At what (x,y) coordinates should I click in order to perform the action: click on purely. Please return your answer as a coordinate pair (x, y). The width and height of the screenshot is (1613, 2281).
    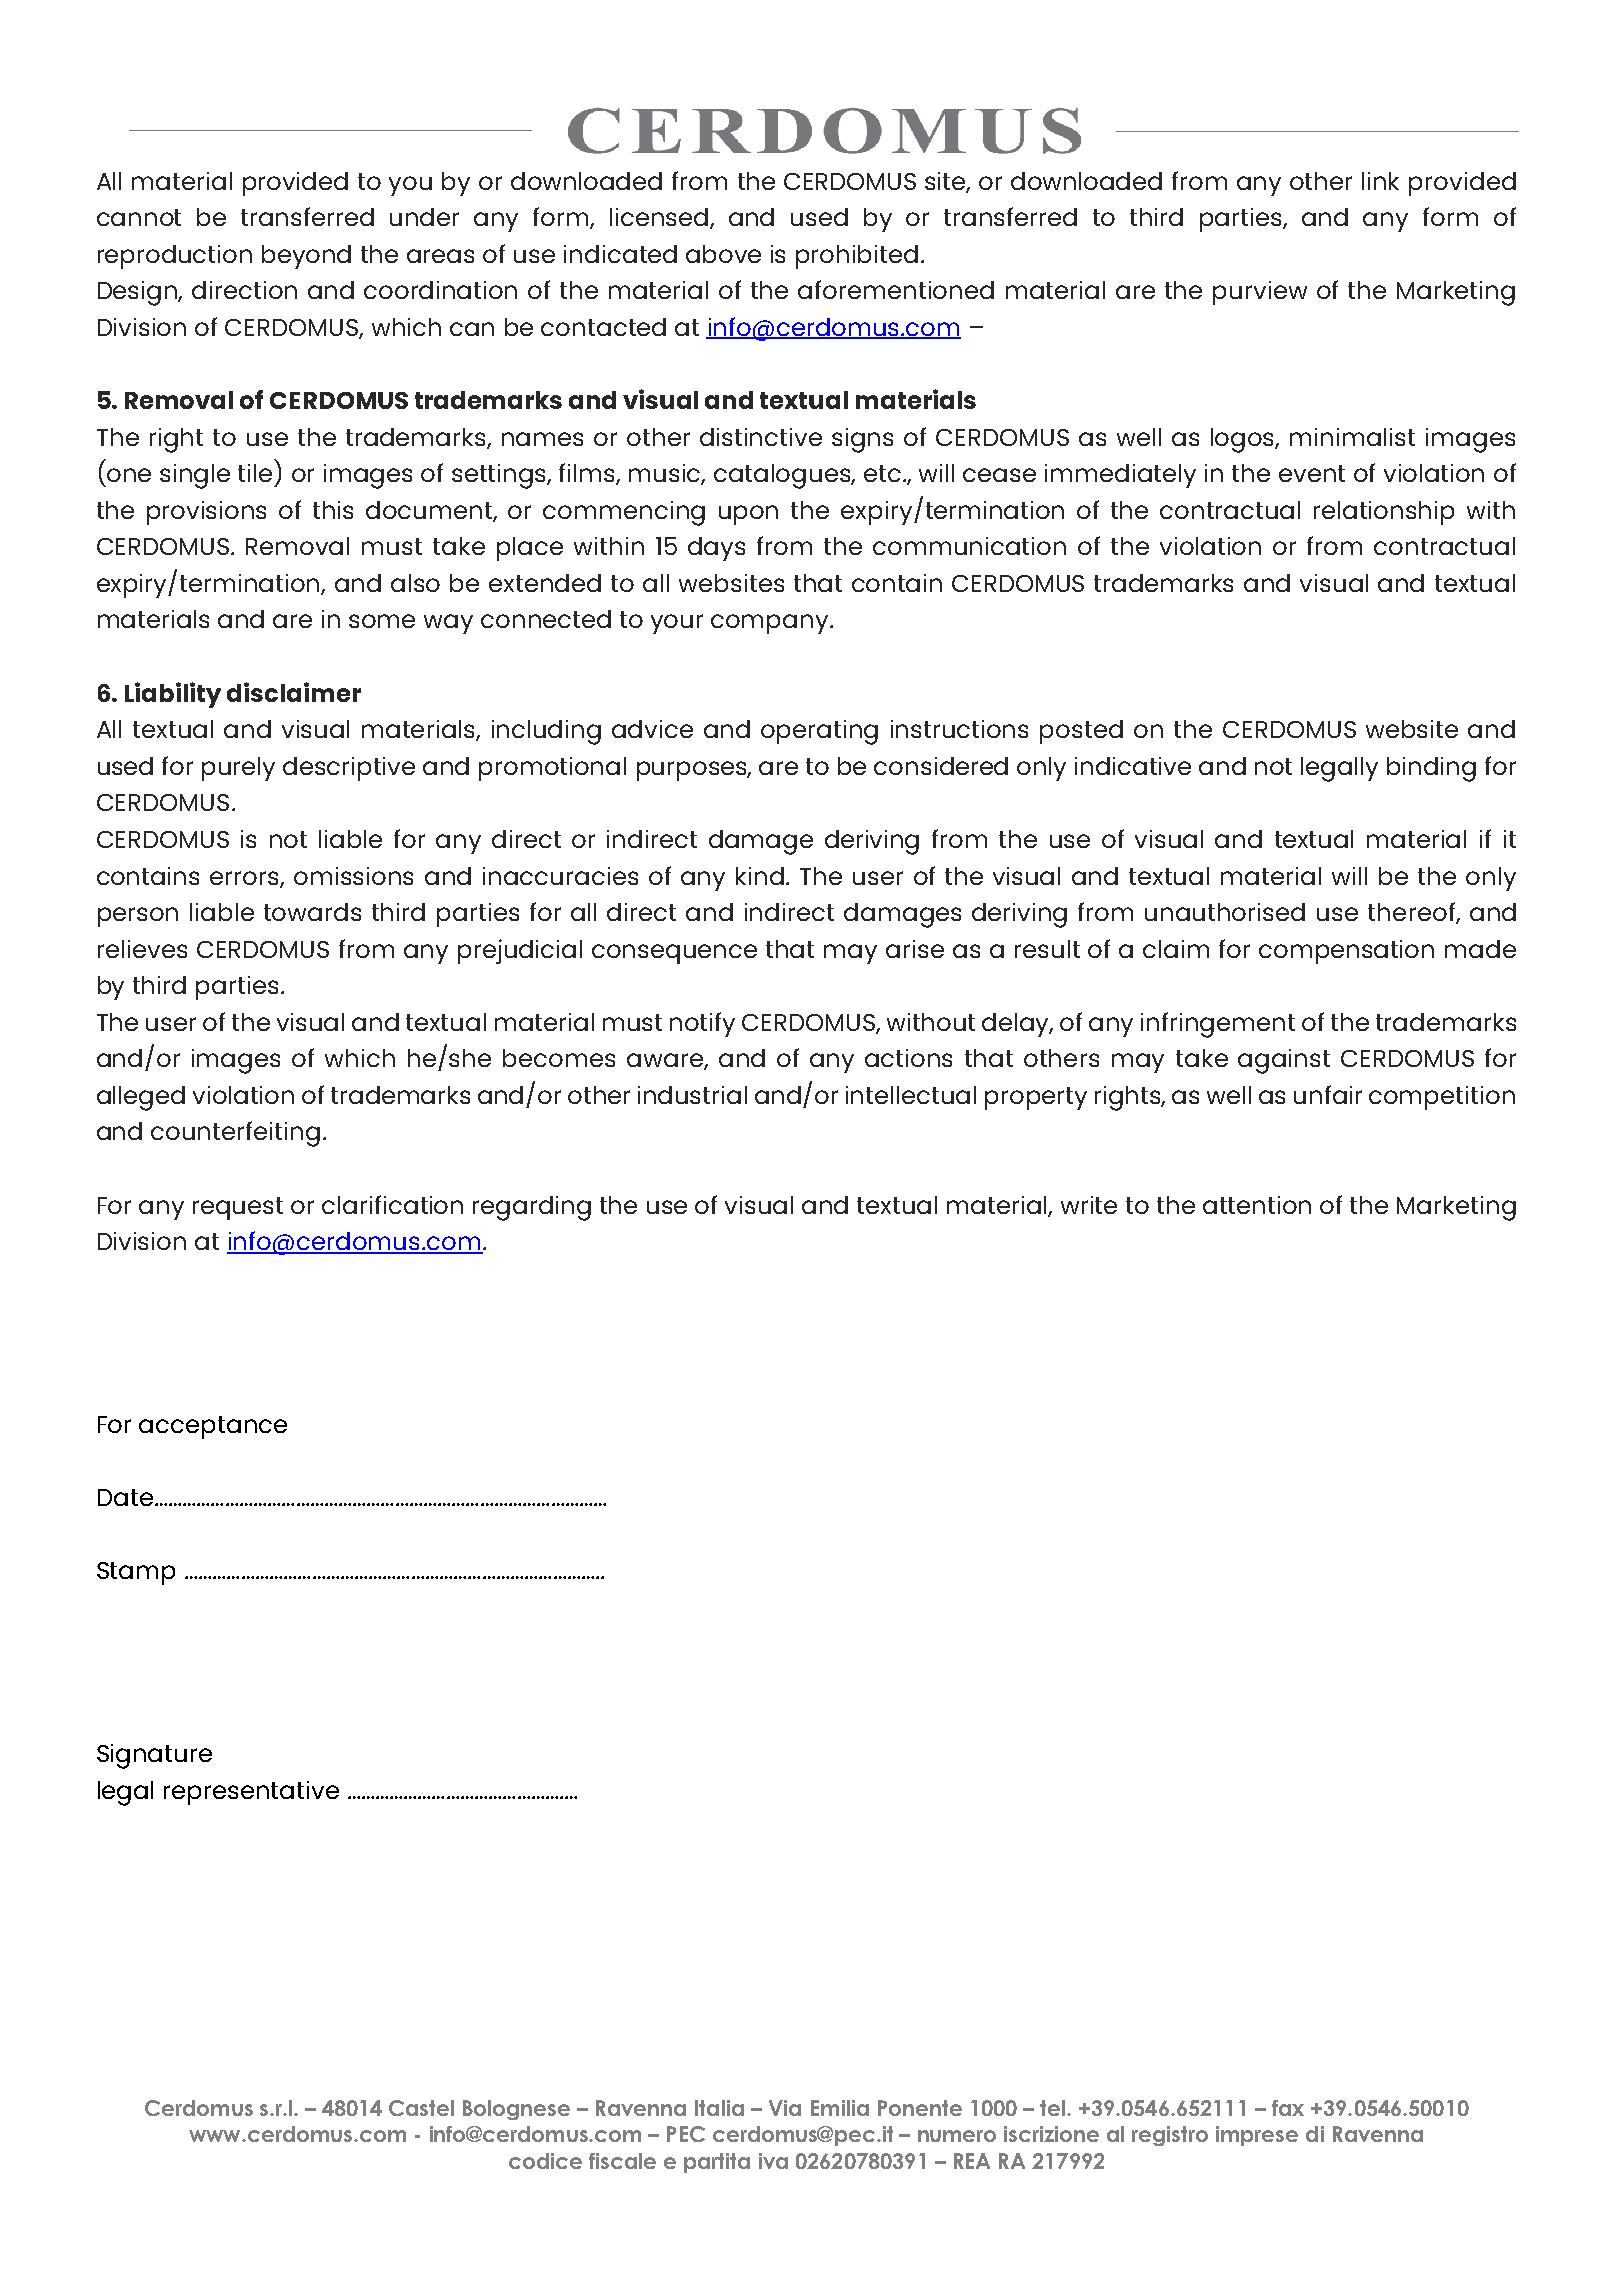
    Looking at the image, I should click on (238, 769).
